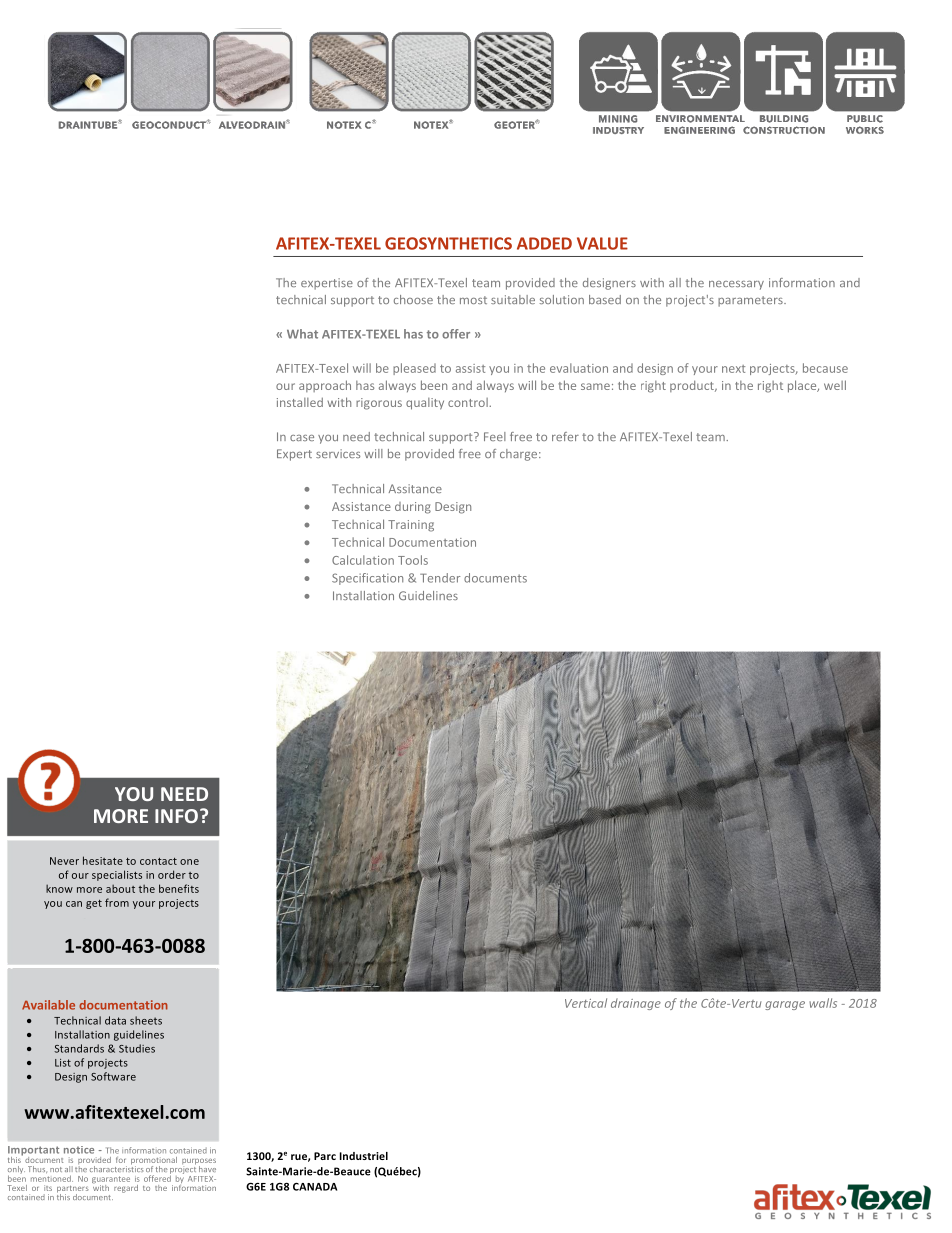 This image has height=1233, width=952. I want to click on hesitate, so click(103, 860).
